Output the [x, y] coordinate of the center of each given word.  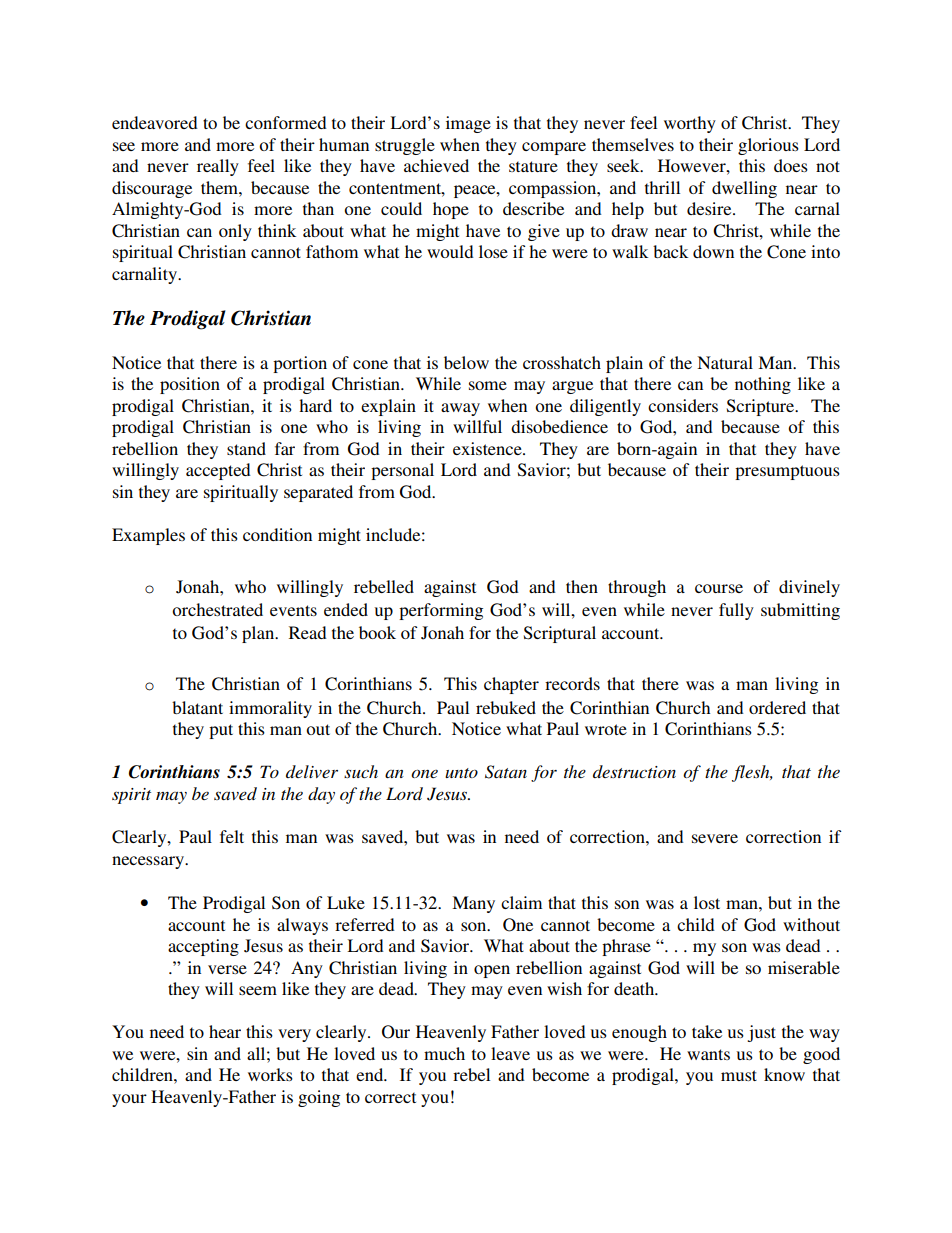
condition [277, 534]
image [468, 124]
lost [707, 902]
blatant [197, 707]
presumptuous [787, 472]
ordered [777, 707]
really [218, 167]
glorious [768, 146]
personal [402, 471]
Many [473, 904]
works [270, 1074]
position [190, 385]
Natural [725, 362]
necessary [149, 862]
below [466, 362]
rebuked [506, 707]
